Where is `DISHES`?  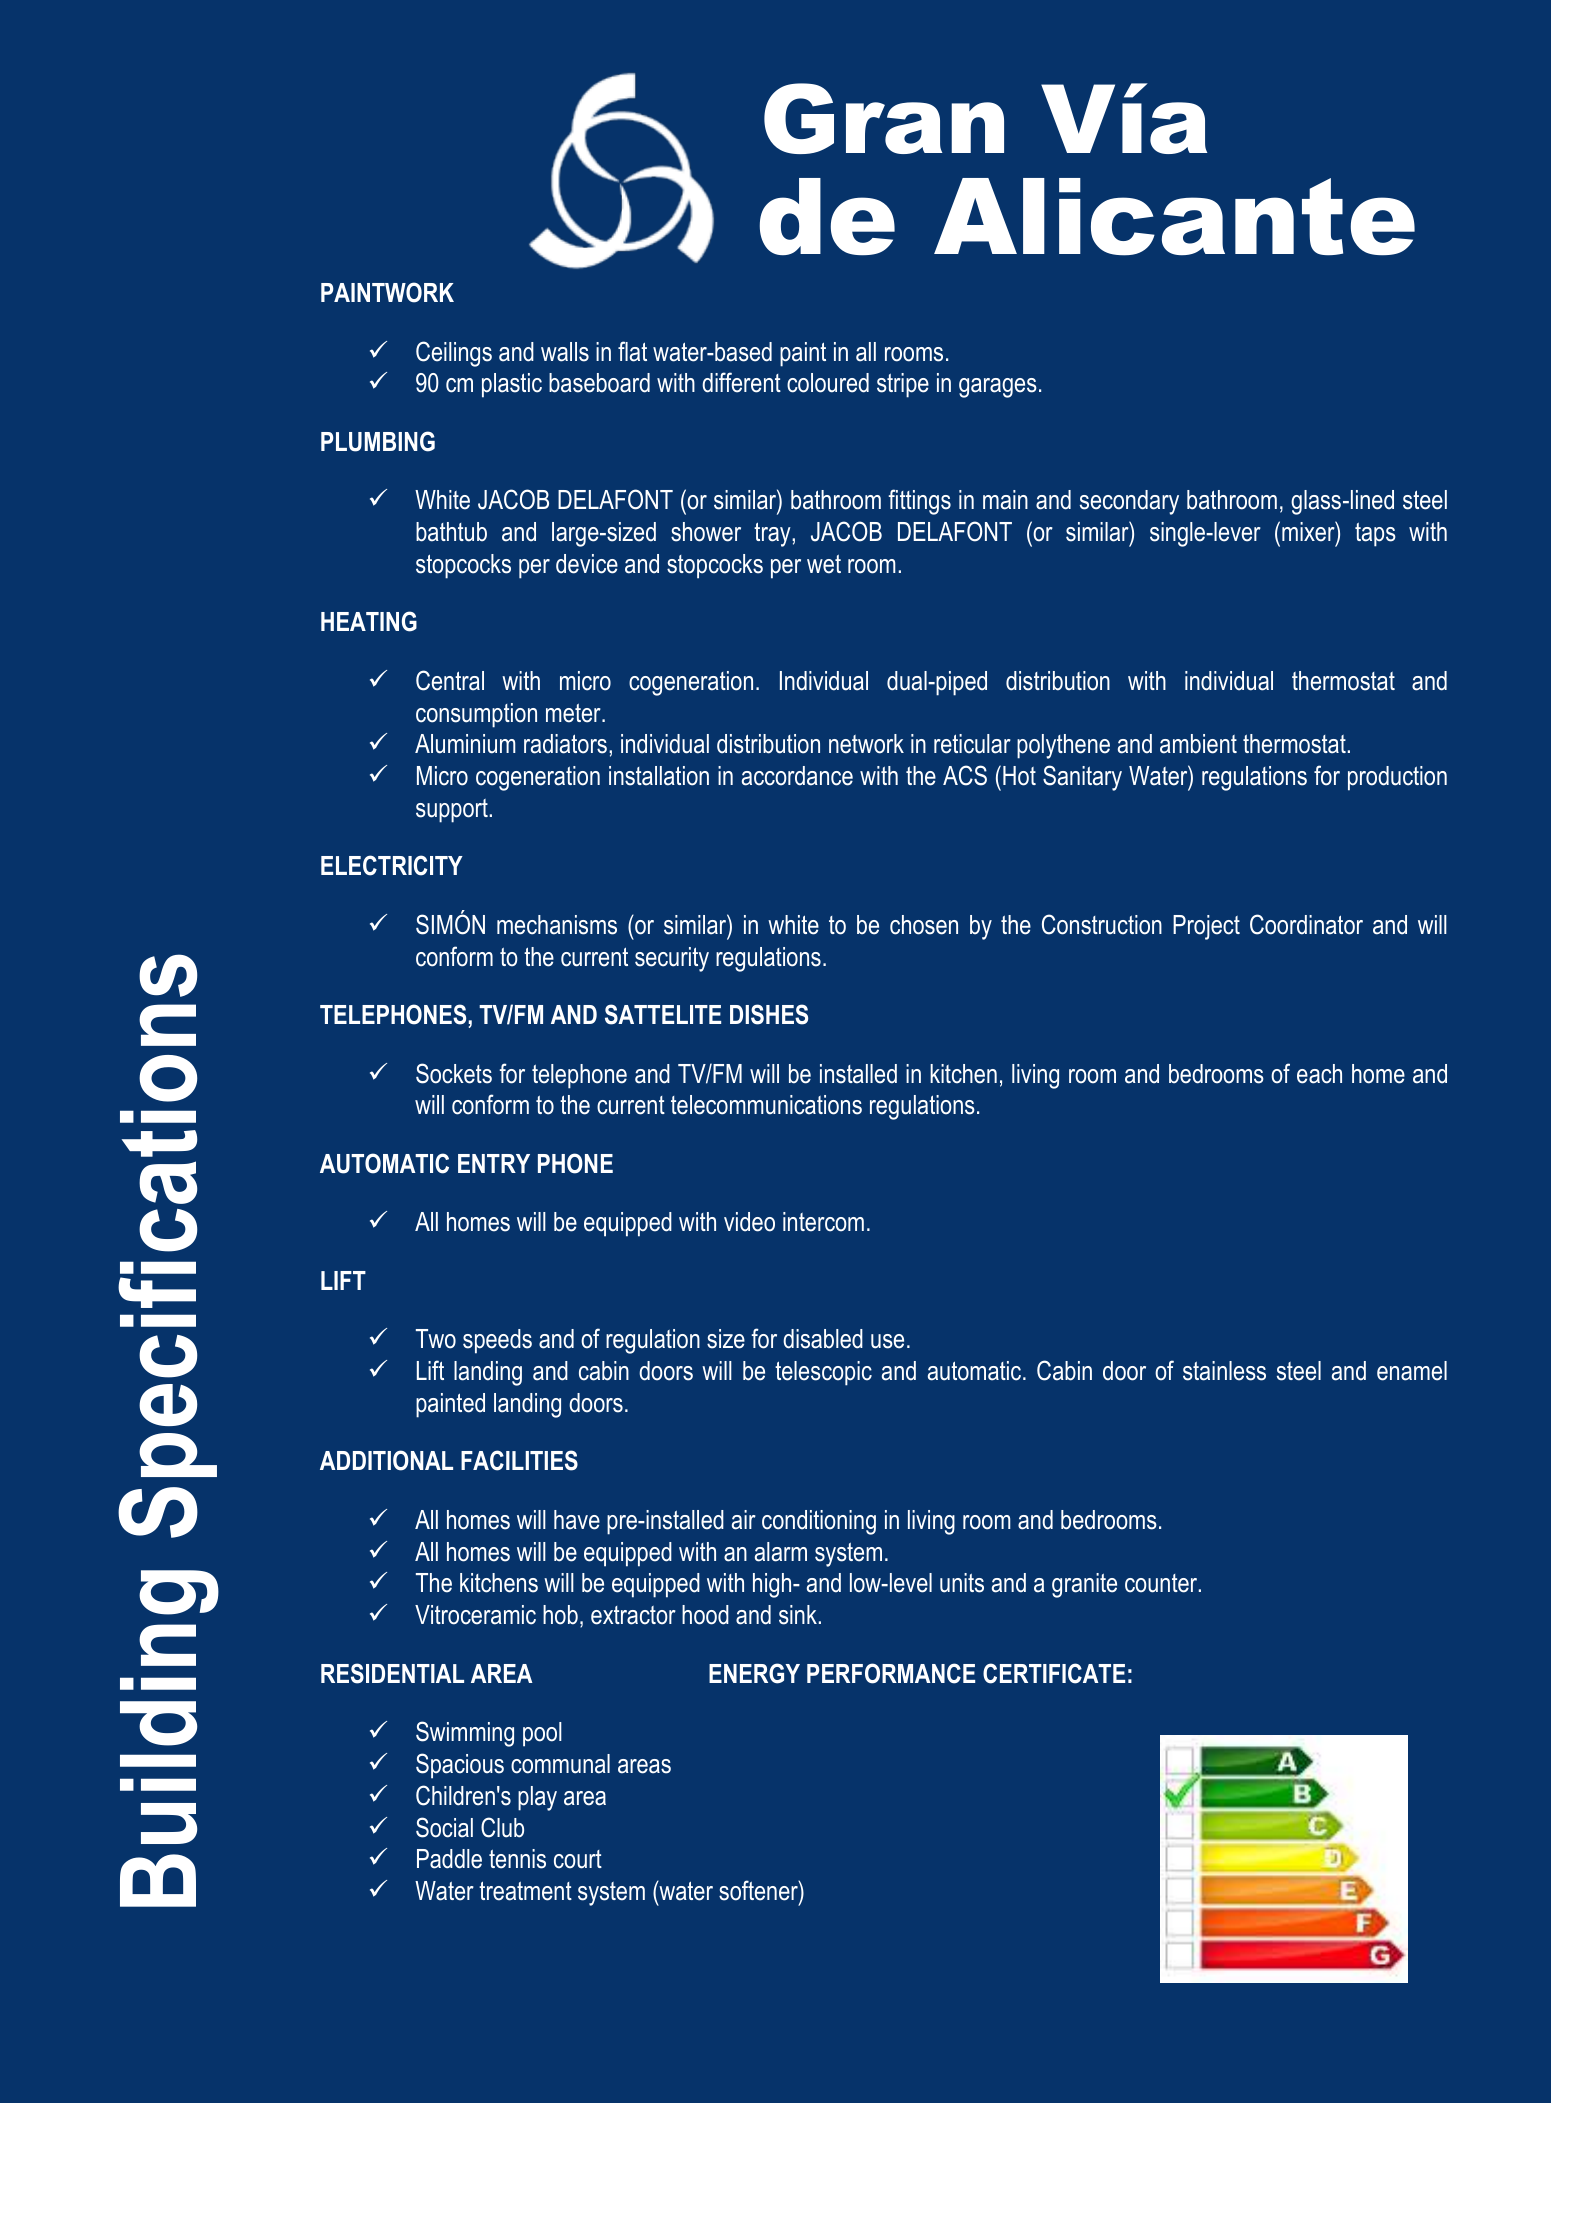 DISHES is located at coordinates (769, 1014).
